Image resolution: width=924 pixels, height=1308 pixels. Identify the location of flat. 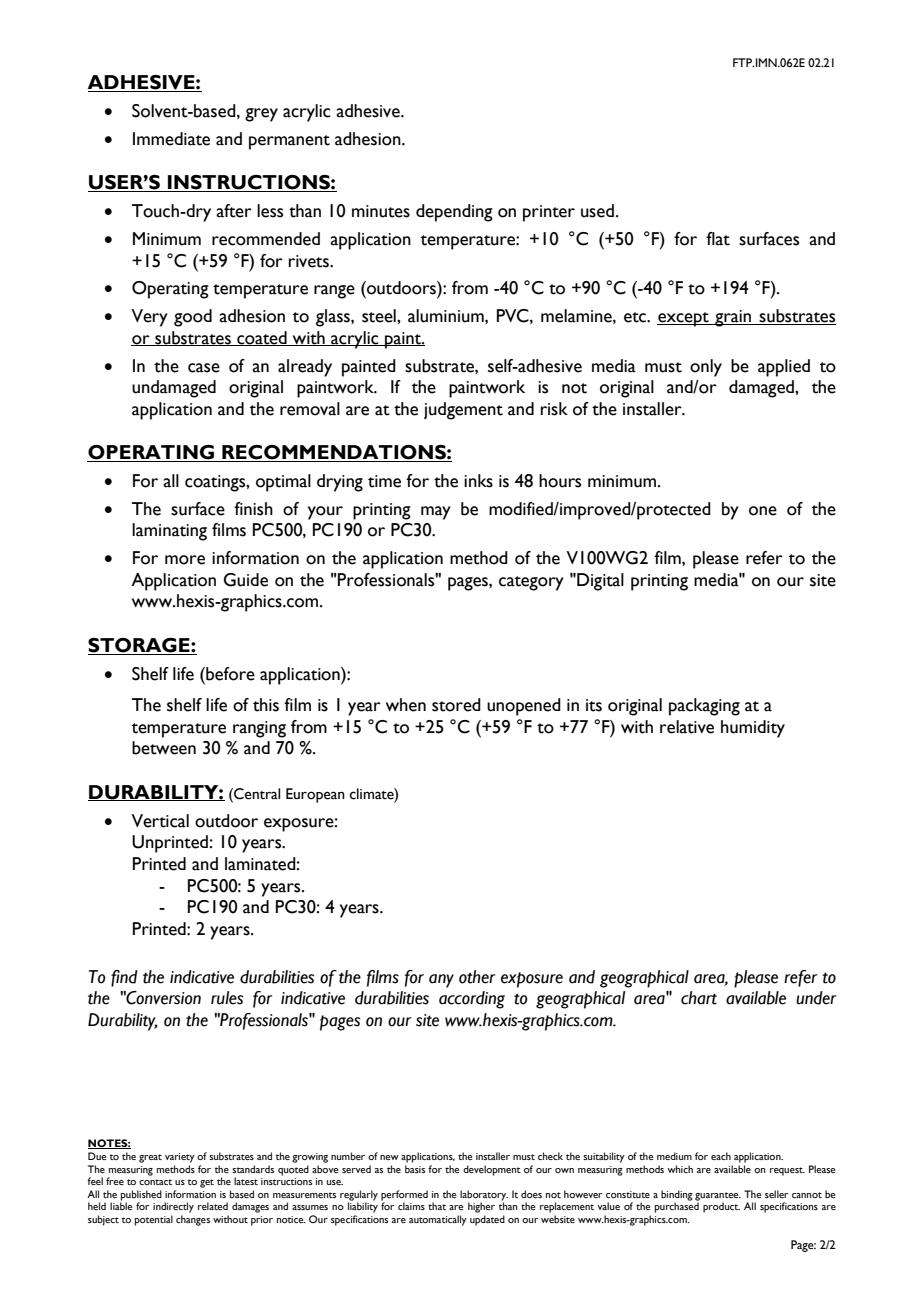
(718, 239).
